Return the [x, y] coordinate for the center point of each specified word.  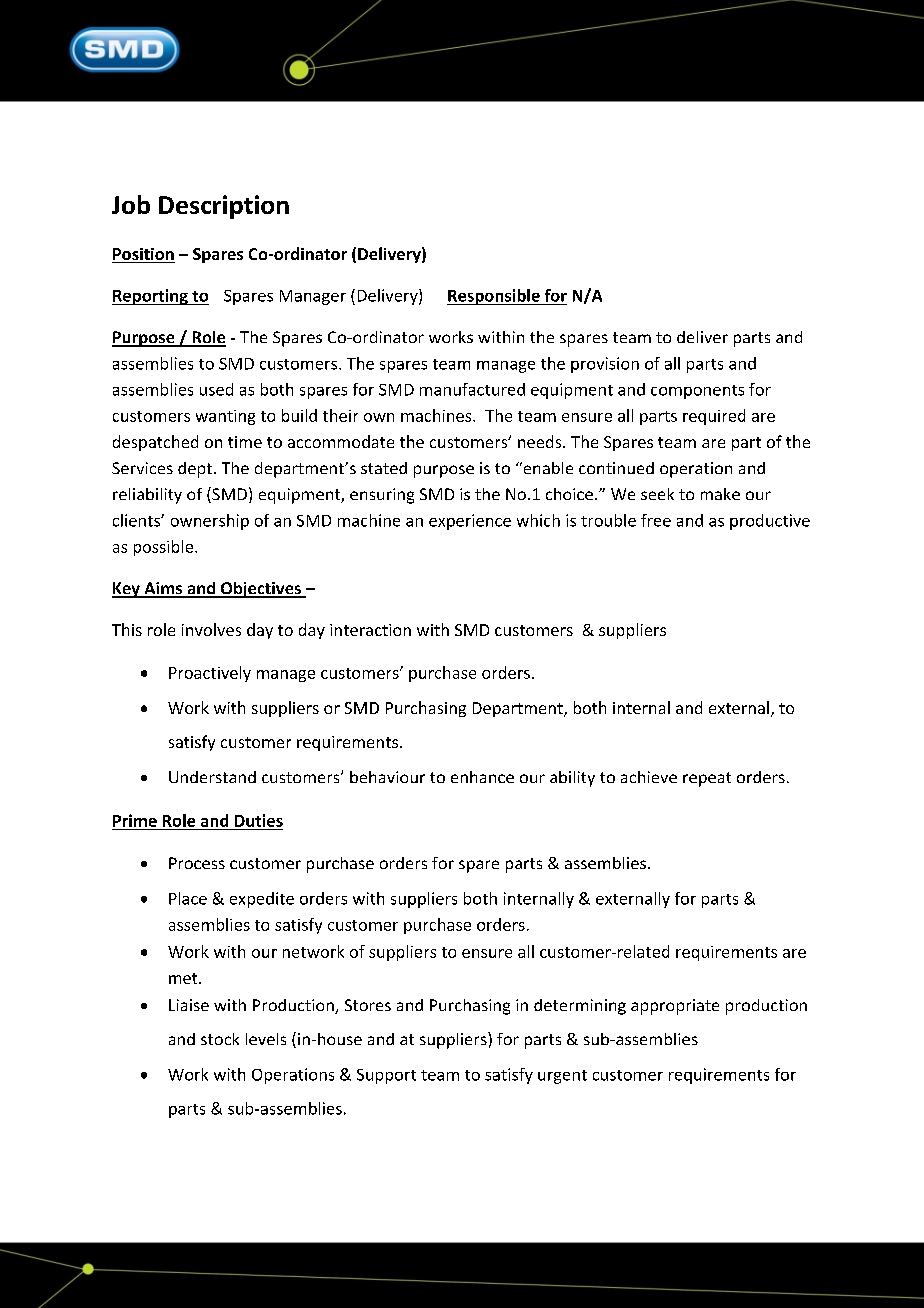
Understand [212, 777]
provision [605, 365]
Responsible [494, 297]
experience [470, 522]
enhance [482, 777]
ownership [210, 522]
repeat [707, 779]
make [720, 494]
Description [224, 207]
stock [220, 1039]
